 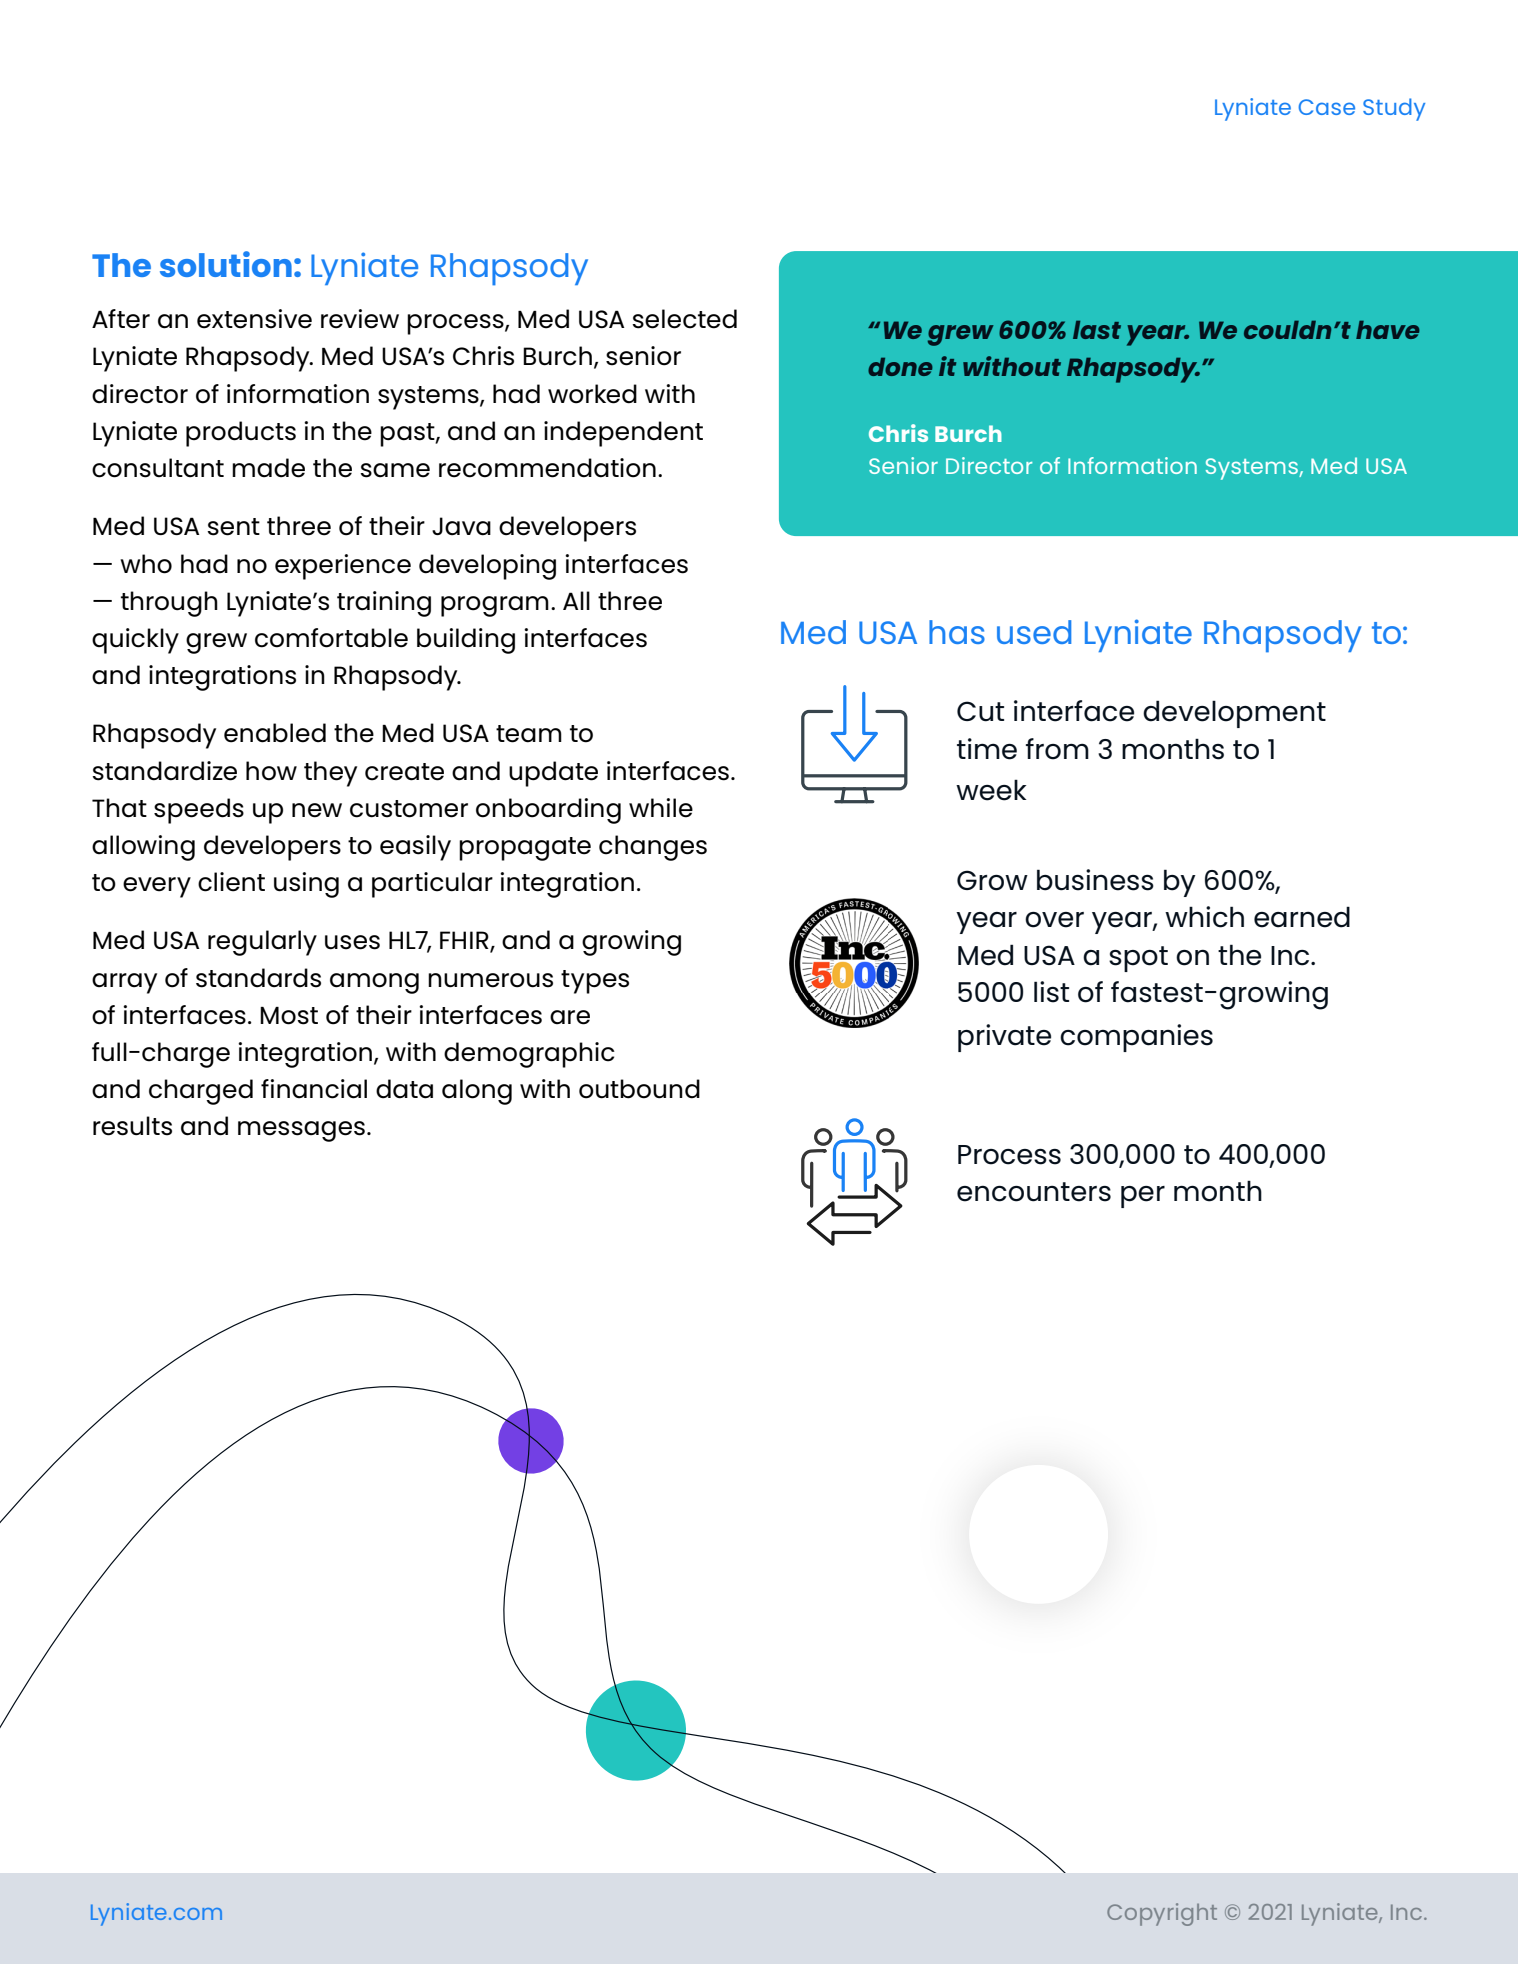 What do you see at coordinates (477, 1092) in the image?
I see `along` at bounding box center [477, 1092].
